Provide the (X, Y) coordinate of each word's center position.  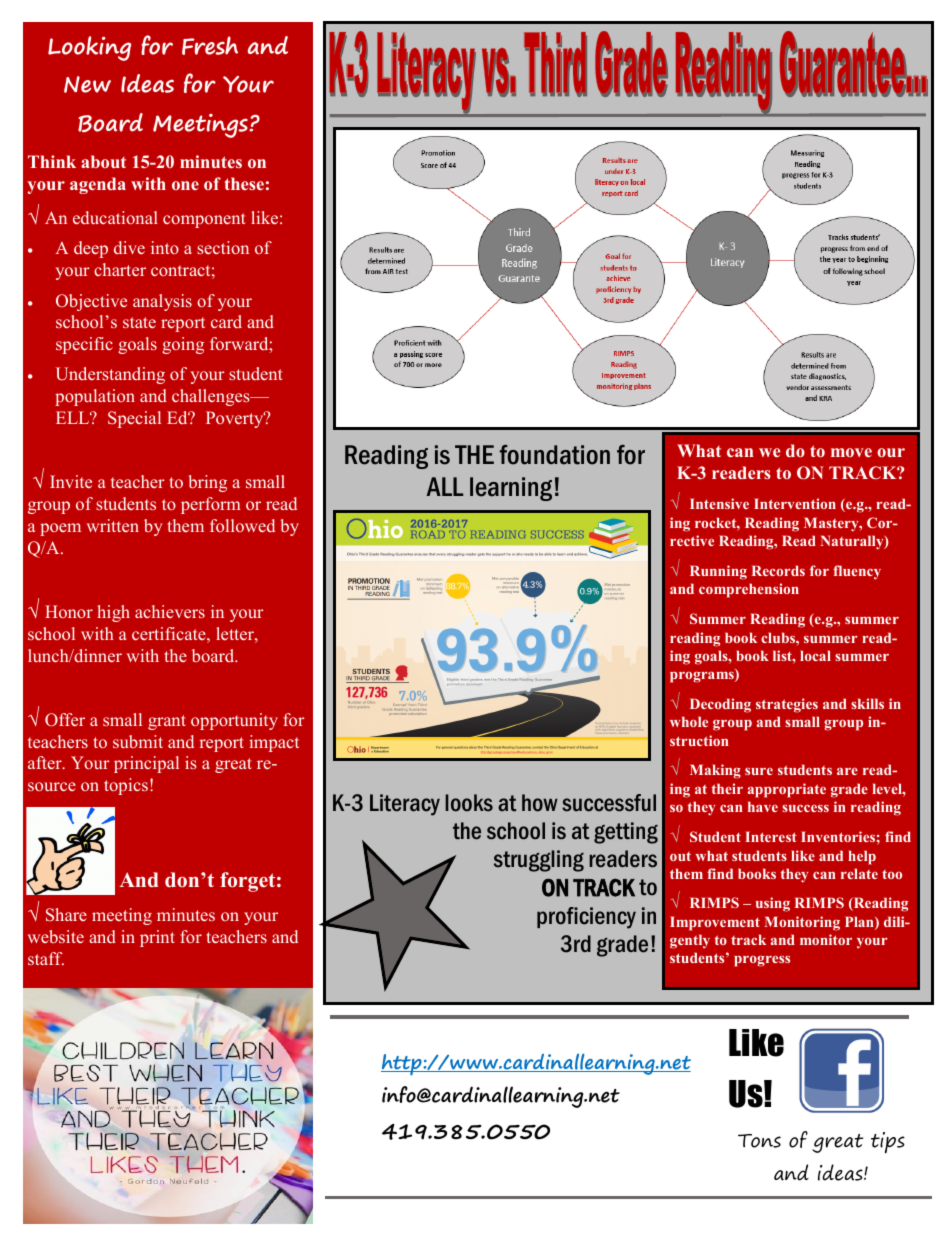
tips (888, 1143)
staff (46, 958)
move (851, 452)
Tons (759, 1141)
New (87, 84)
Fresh (210, 45)
